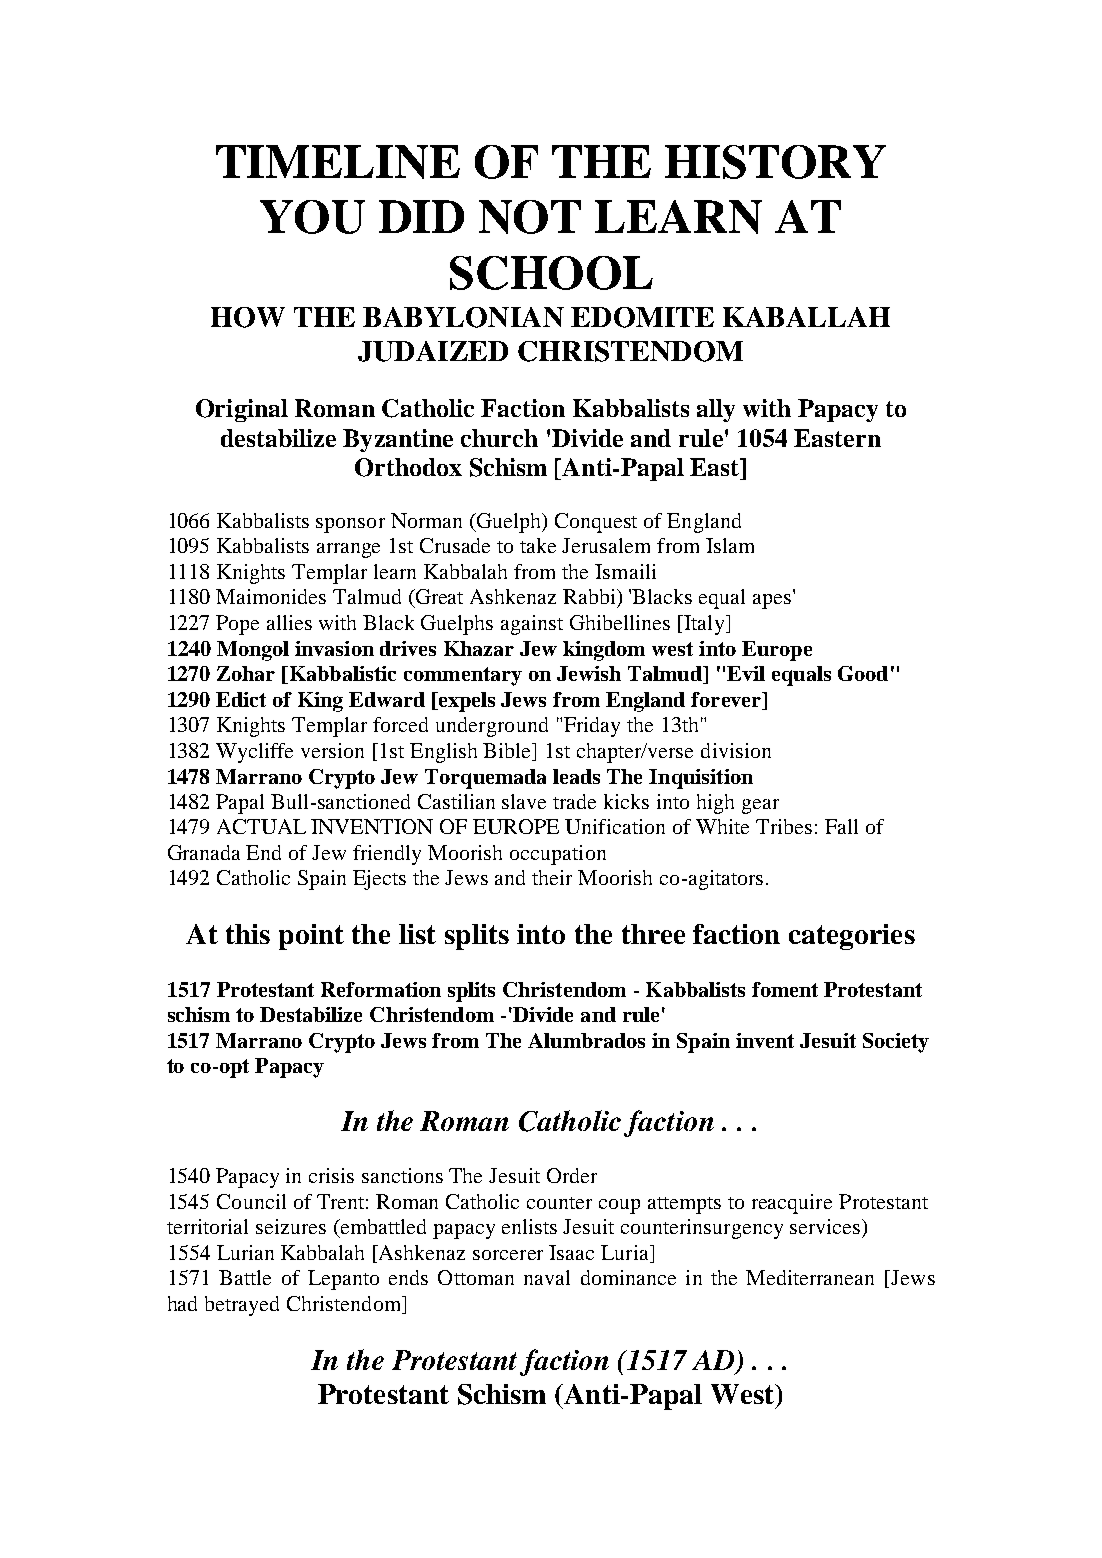  I want to click on NOT, so click(530, 217).
